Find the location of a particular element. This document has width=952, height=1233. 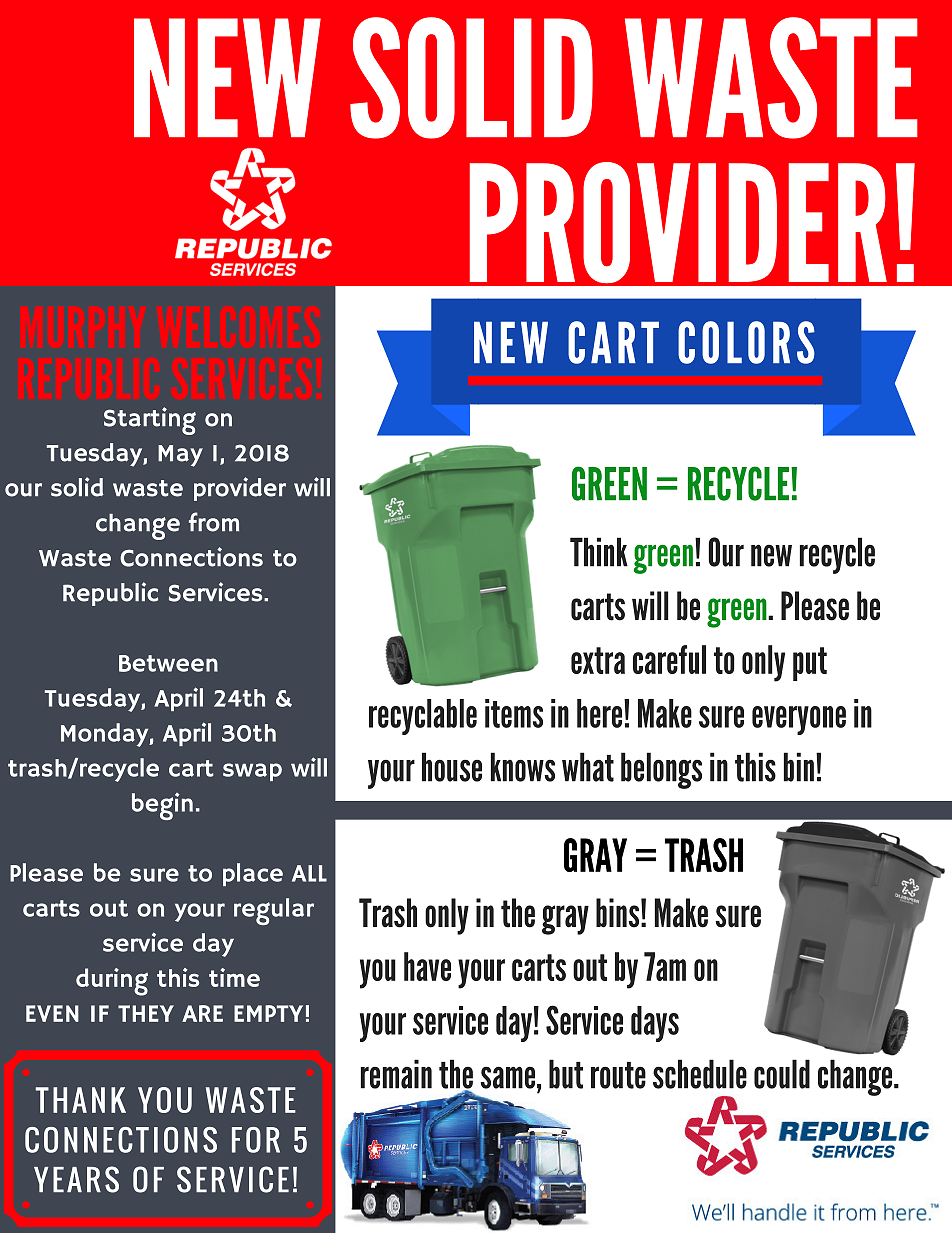

ALL is located at coordinates (309, 873).
